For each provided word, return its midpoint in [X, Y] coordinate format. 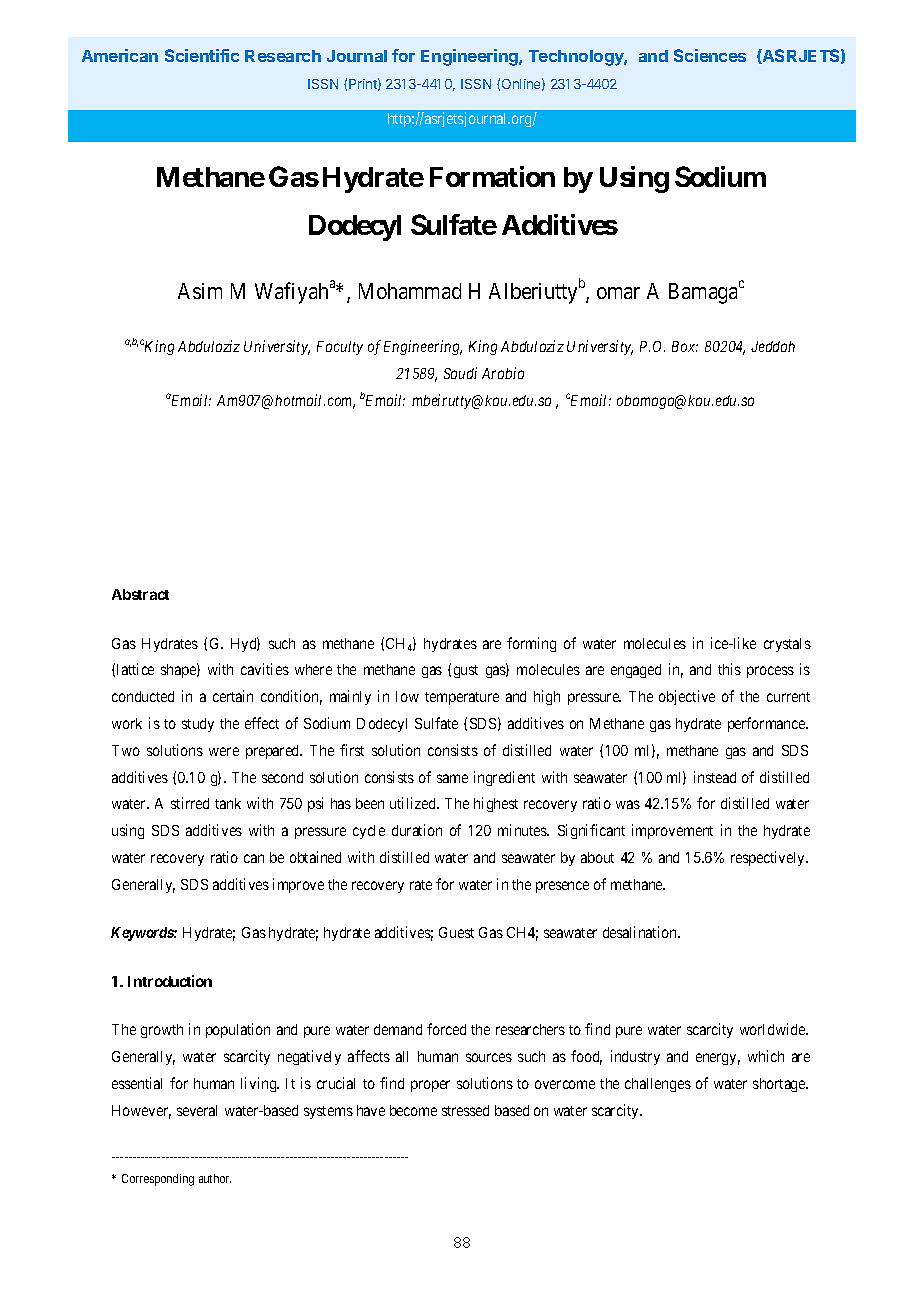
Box [685, 346]
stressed [465, 1110]
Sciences [710, 55]
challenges [658, 1085]
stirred [190, 803]
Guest [456, 932]
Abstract [140, 594]
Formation [492, 176]
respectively [769, 858]
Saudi [460, 373]
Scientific [202, 55]
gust [466, 671]
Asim [200, 291]
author [215, 1178]
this [729, 669]
